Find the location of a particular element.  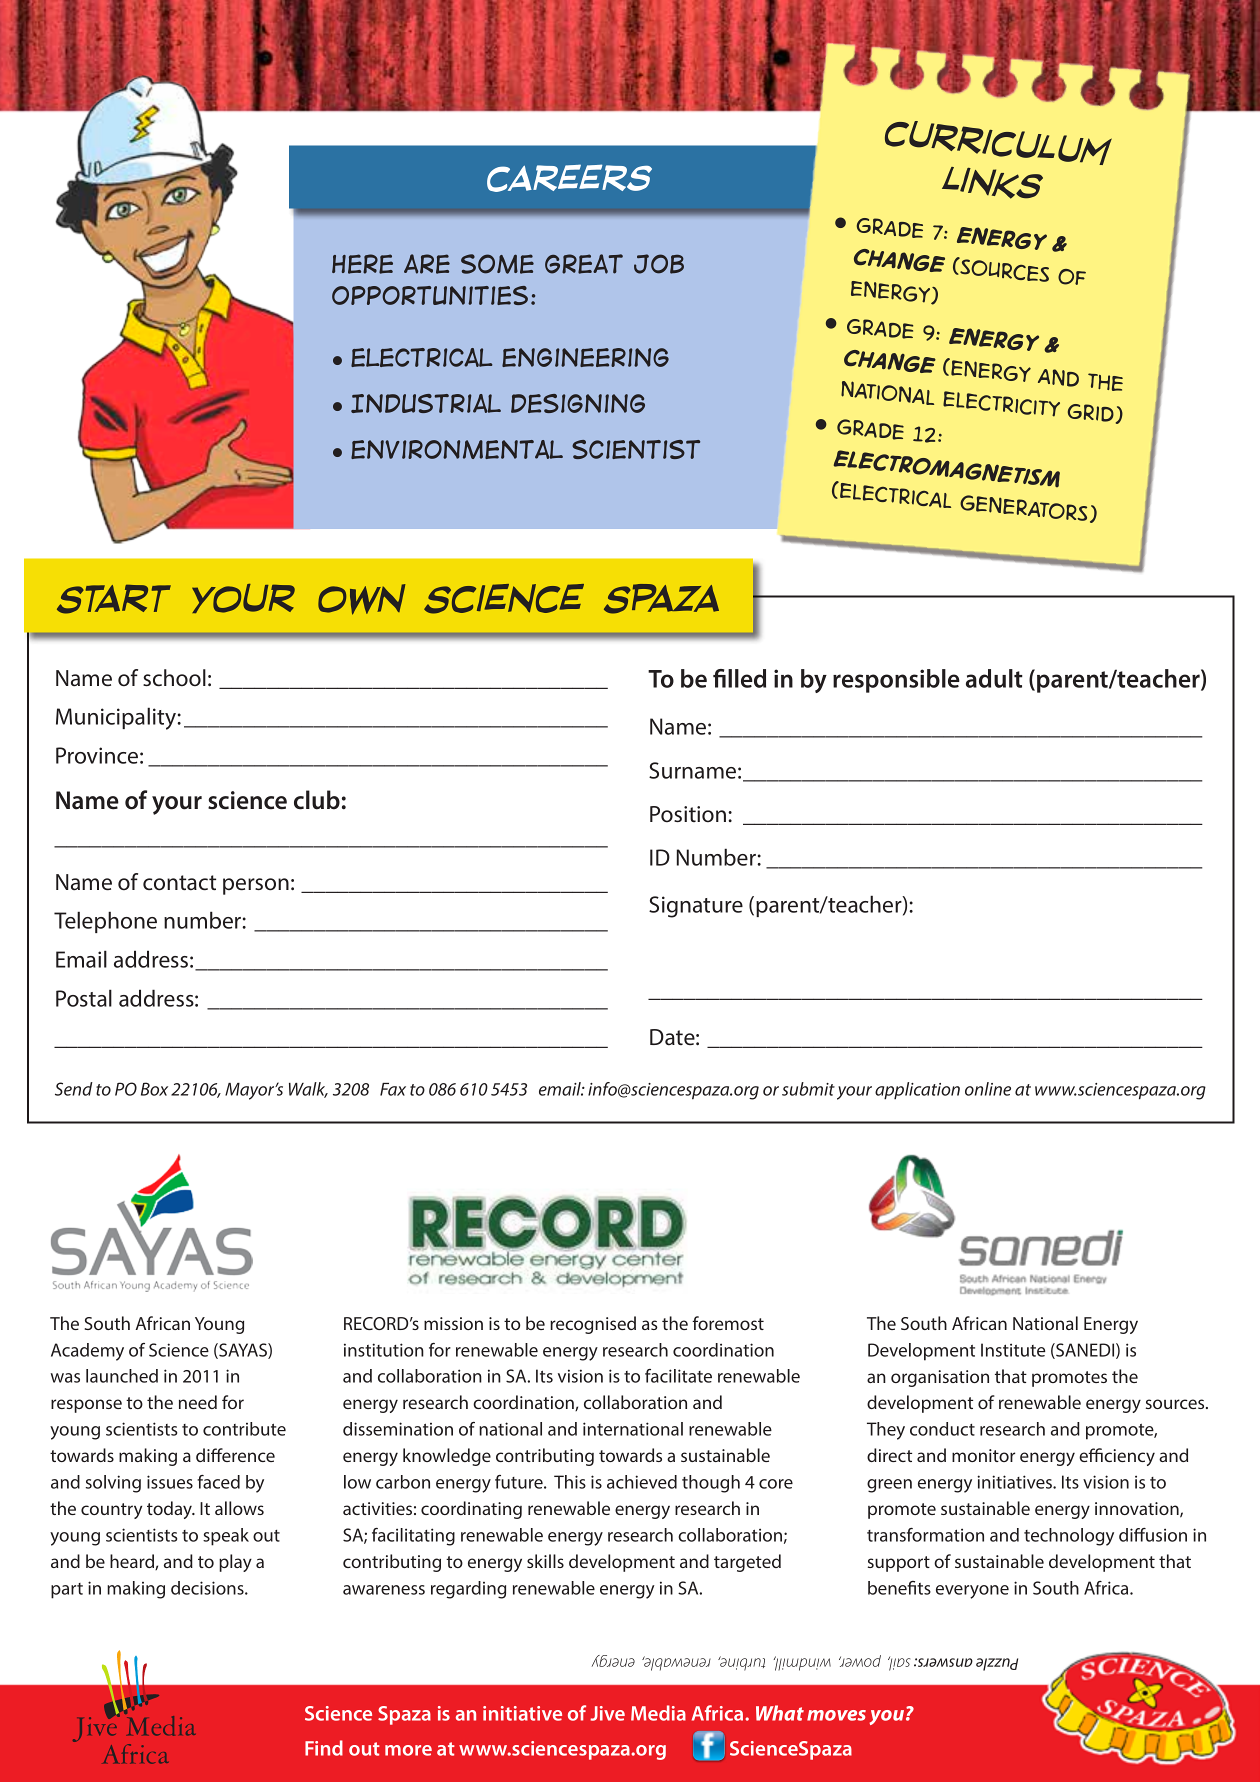

adult is located at coordinates (994, 678).
